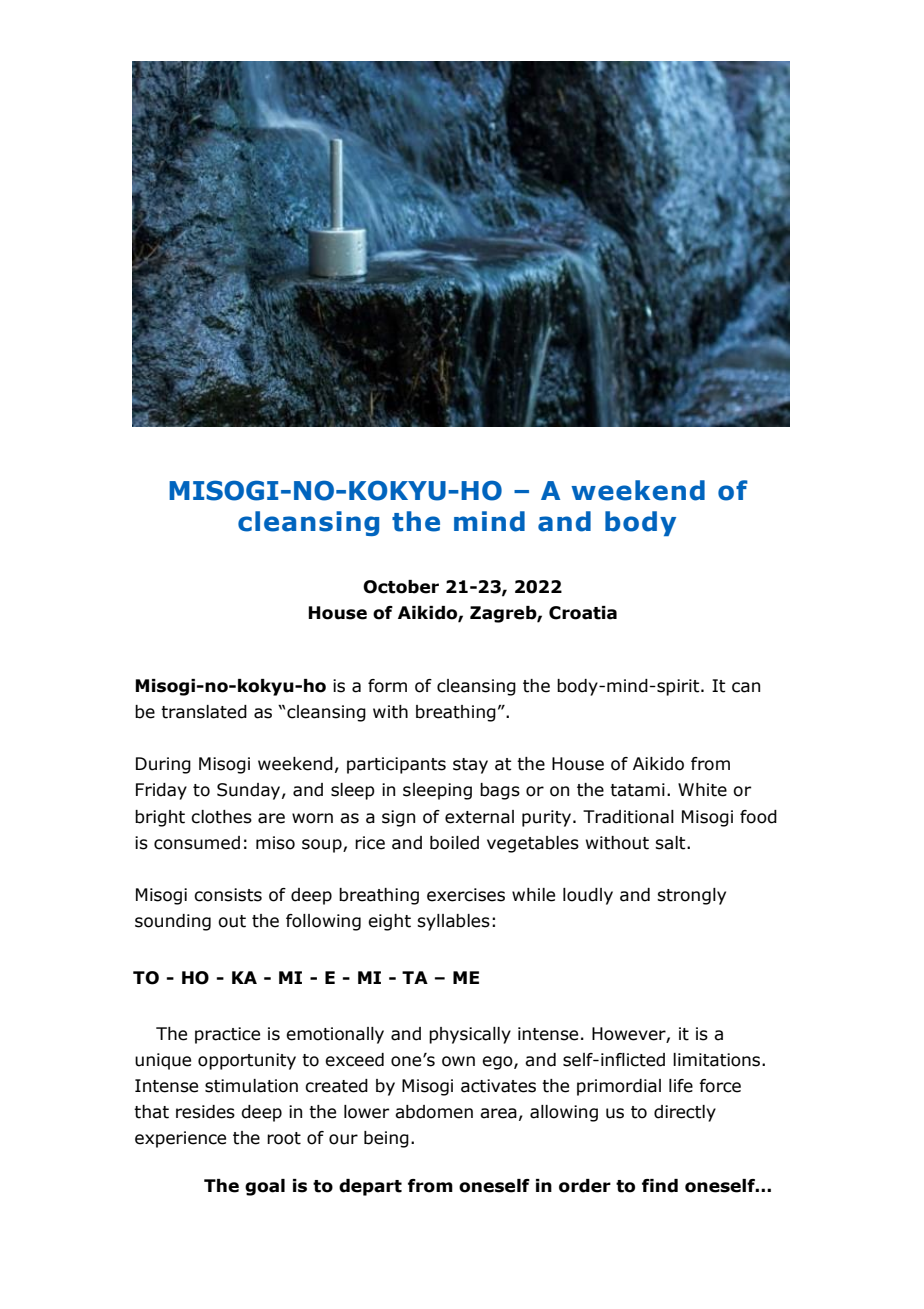 This page has height=1309, width=924. Describe the element at coordinates (227, 1035) in the page. I see `practice` at that location.
